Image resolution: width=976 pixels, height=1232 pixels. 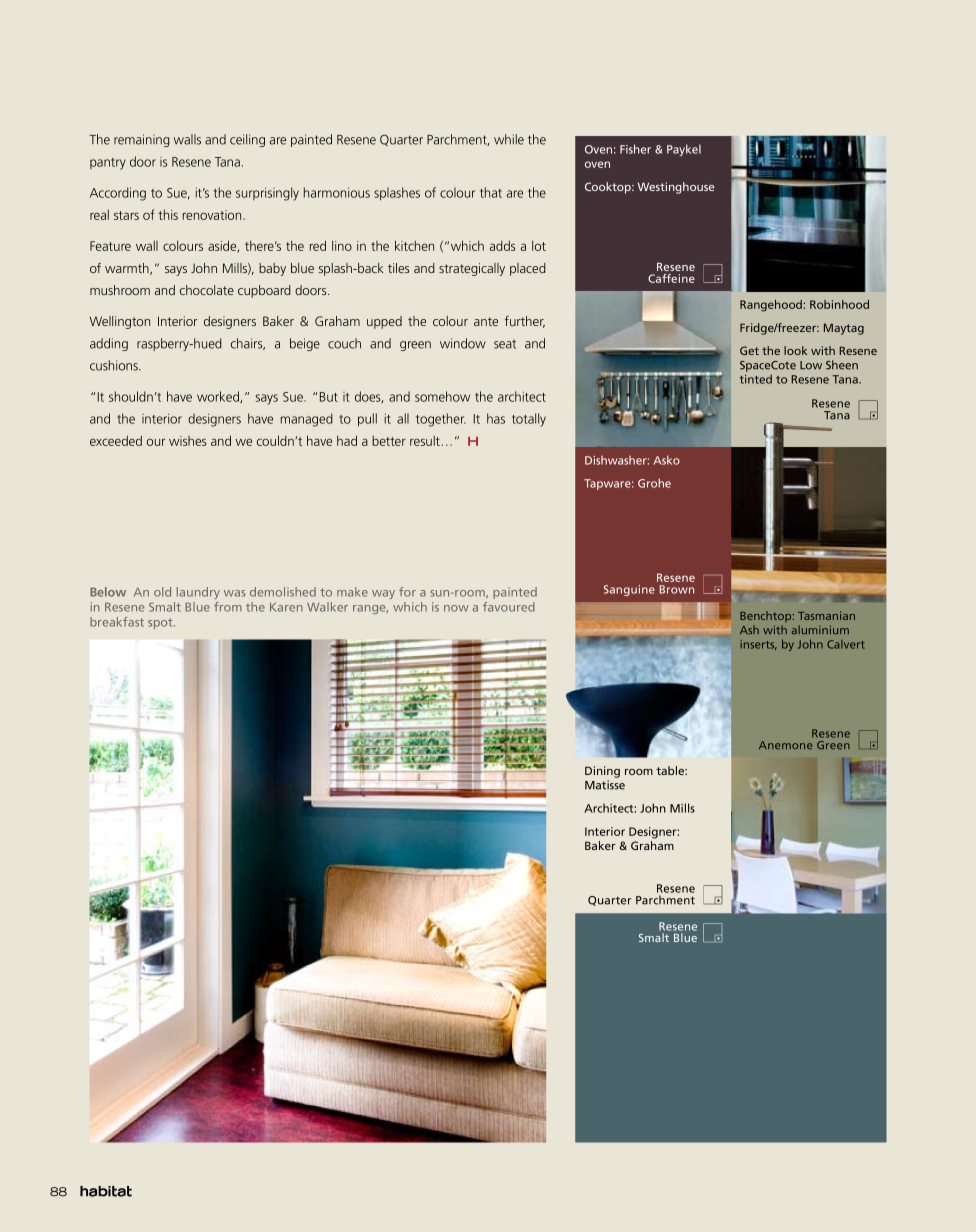 What do you see at coordinates (142, 140) in the screenshot?
I see `remaining` at bounding box center [142, 140].
